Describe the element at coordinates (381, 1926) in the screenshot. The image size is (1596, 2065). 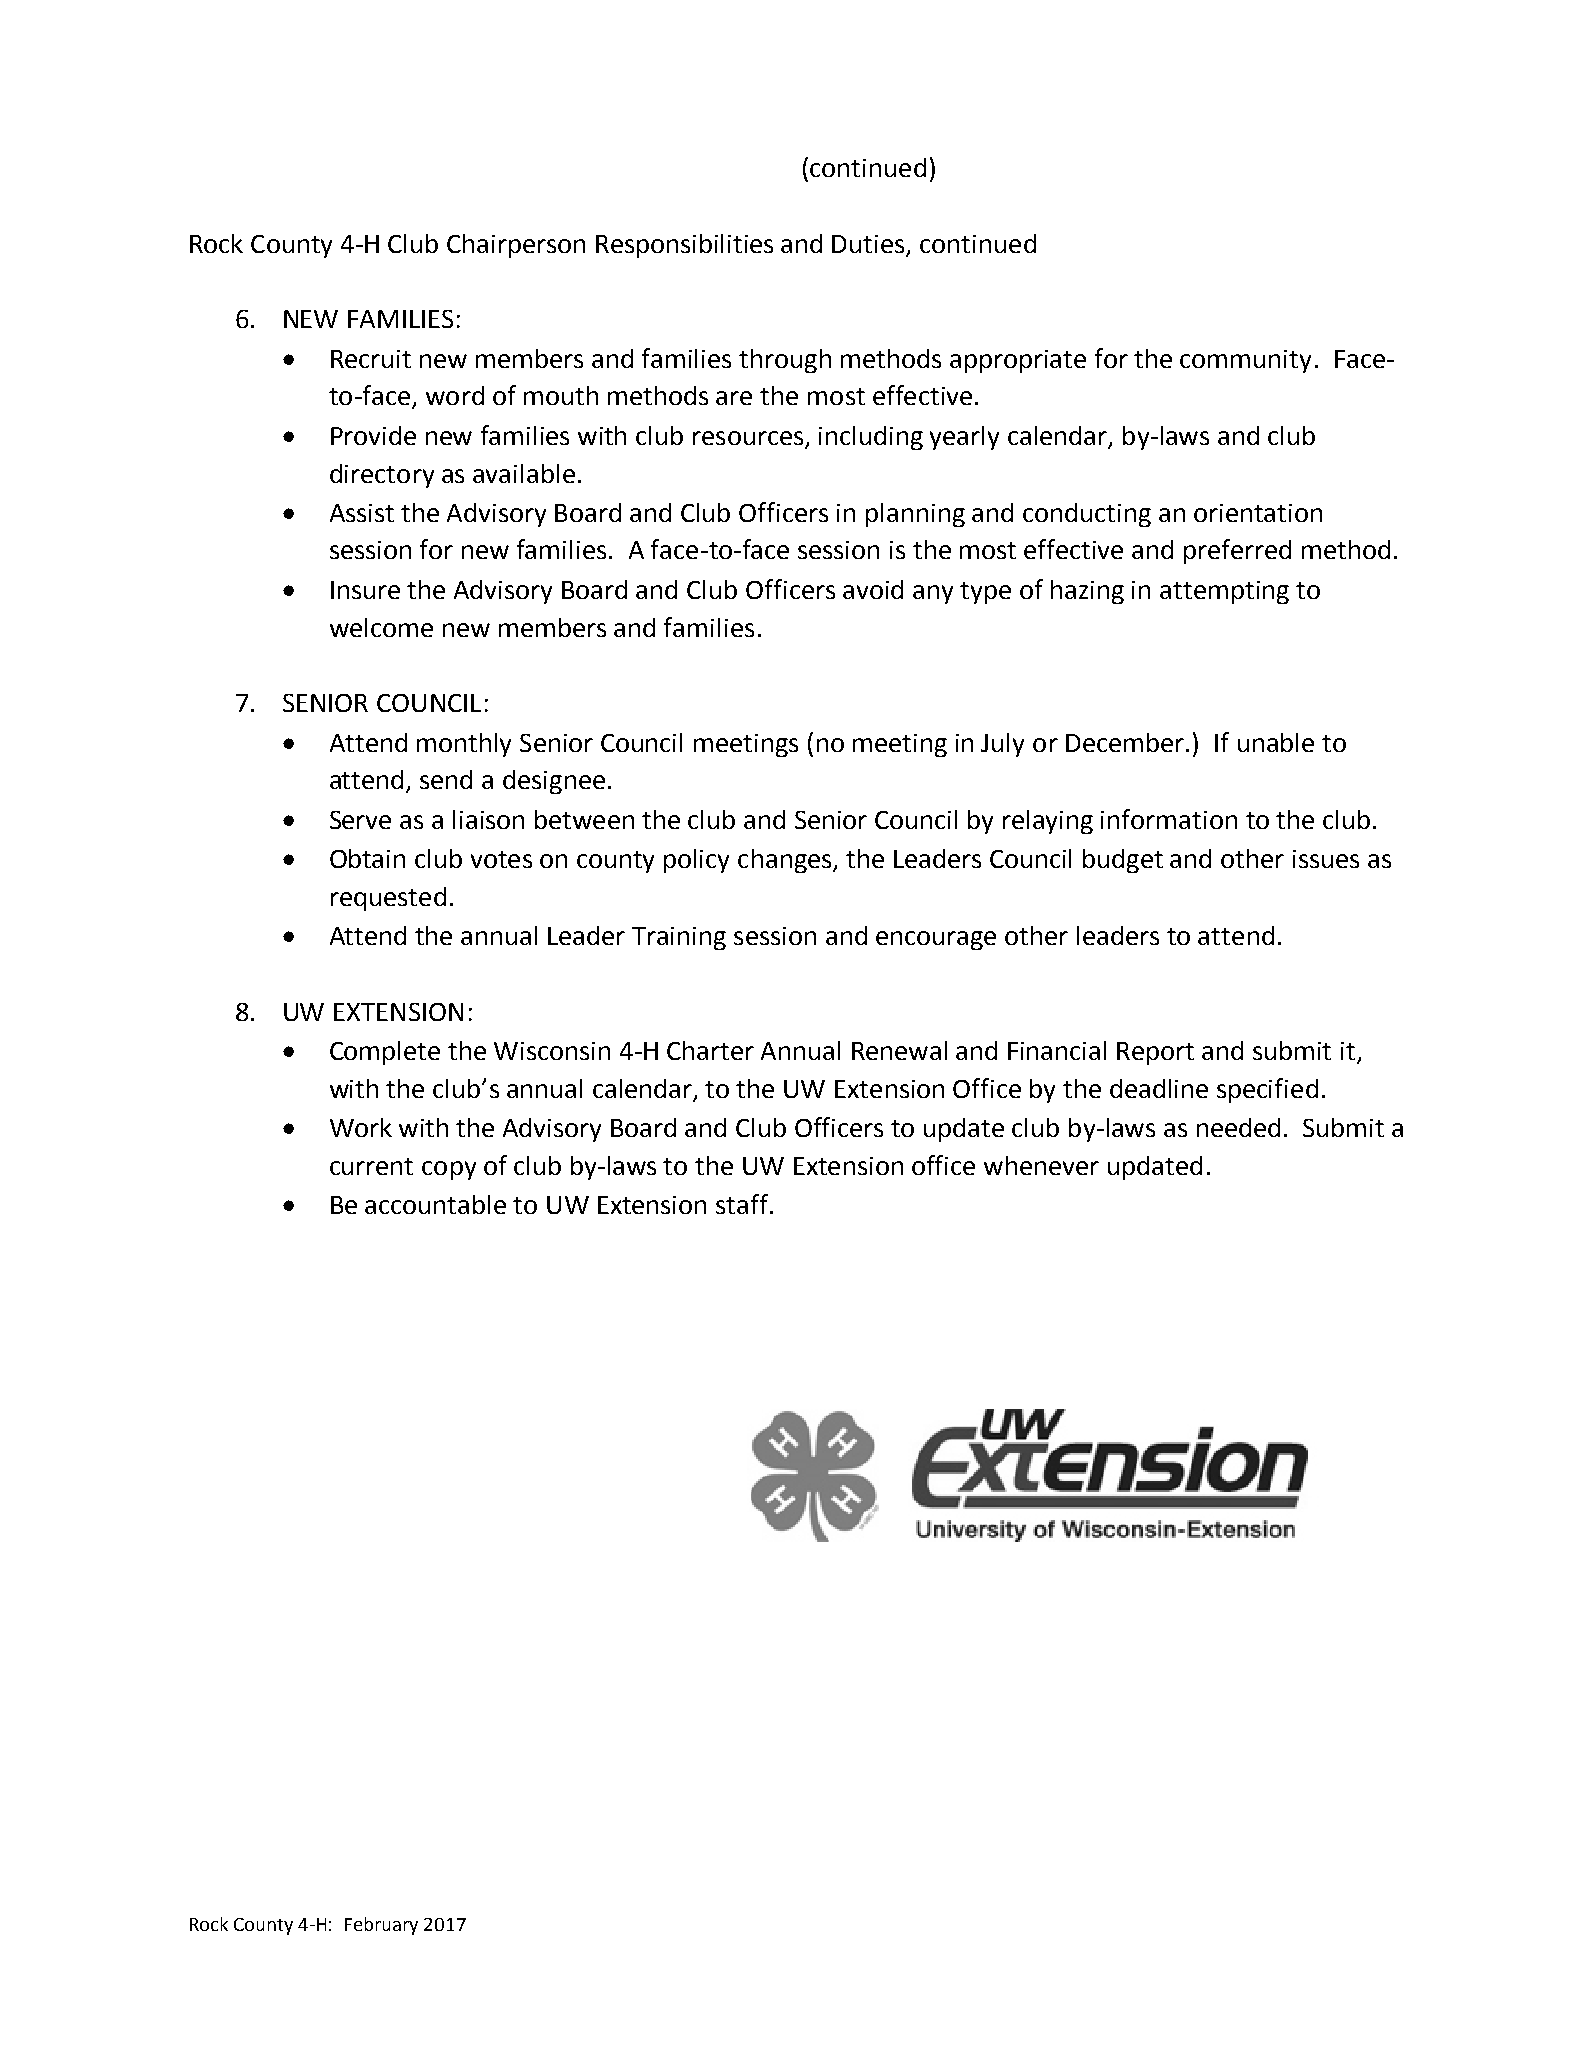
I see `February` at that location.
